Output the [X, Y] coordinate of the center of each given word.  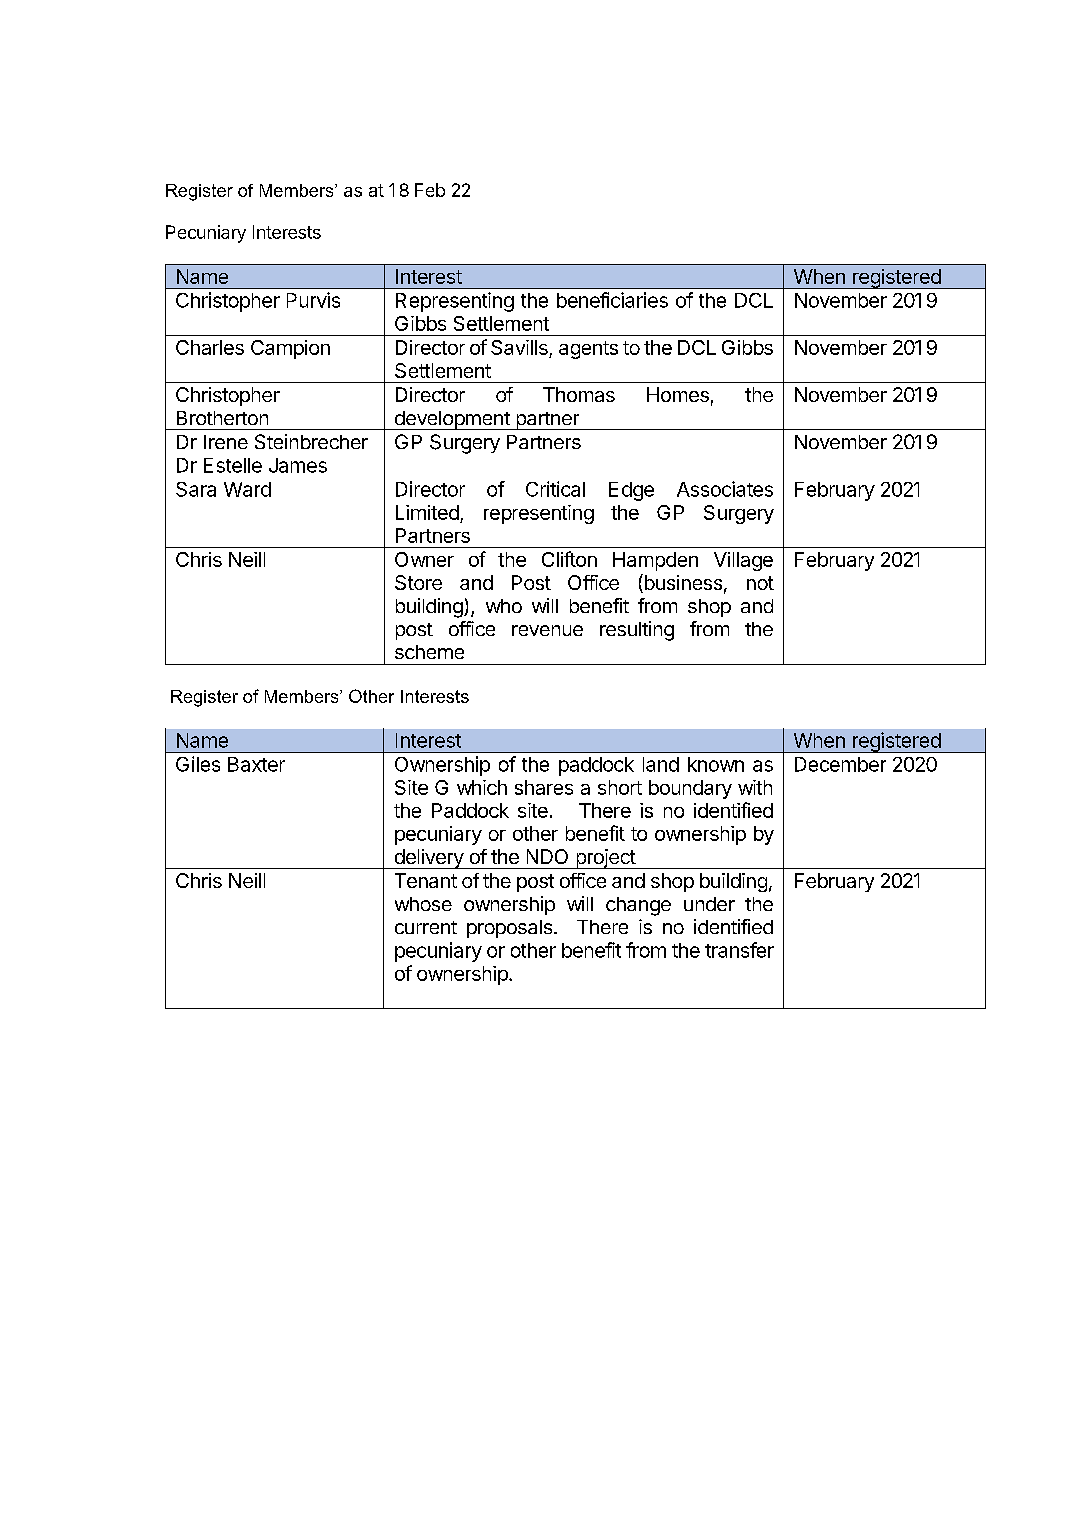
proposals [511, 929]
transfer [739, 950]
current [426, 927]
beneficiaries [612, 300]
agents [588, 350]
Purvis [313, 300]
